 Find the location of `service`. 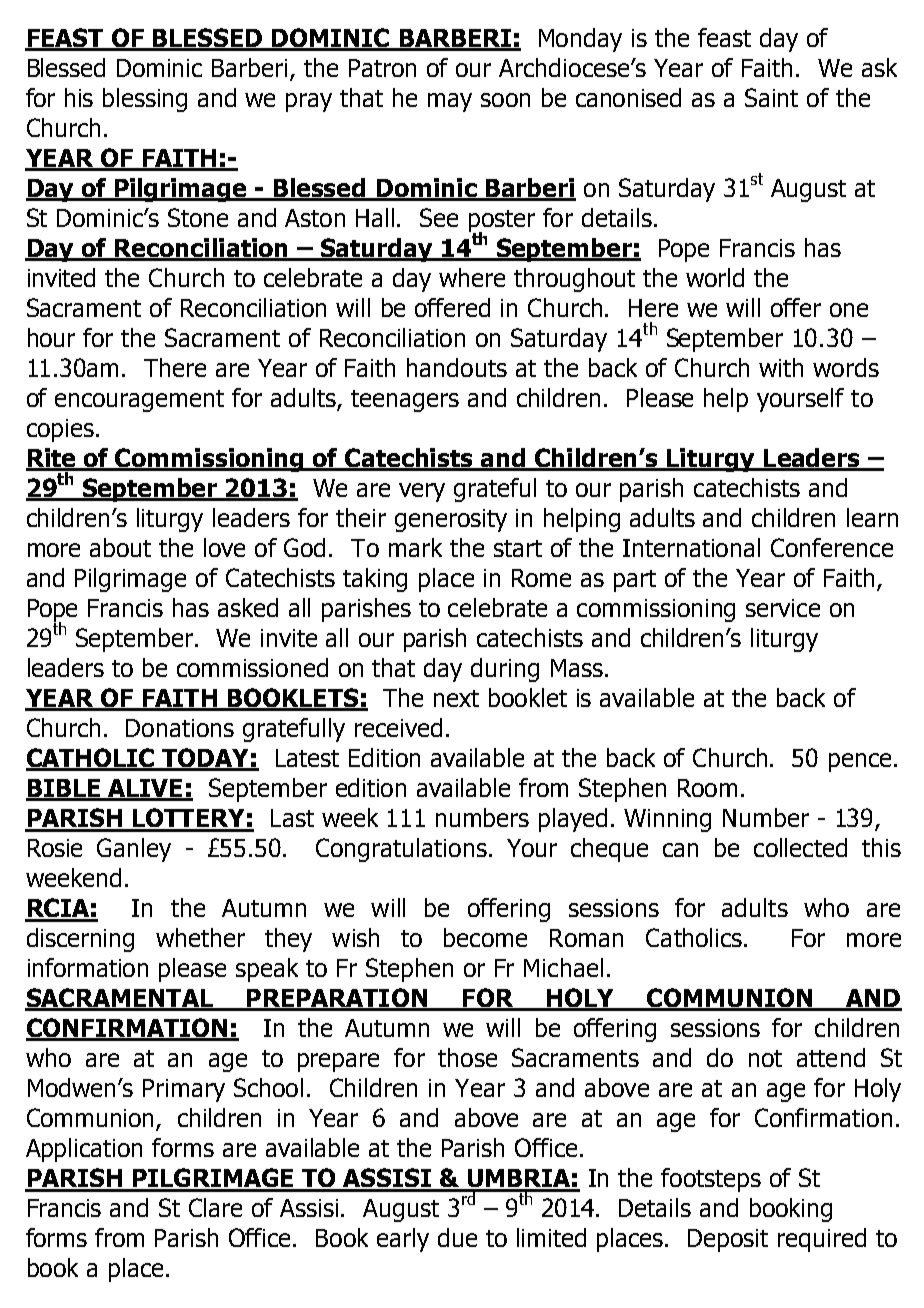

service is located at coordinates (783, 608).
